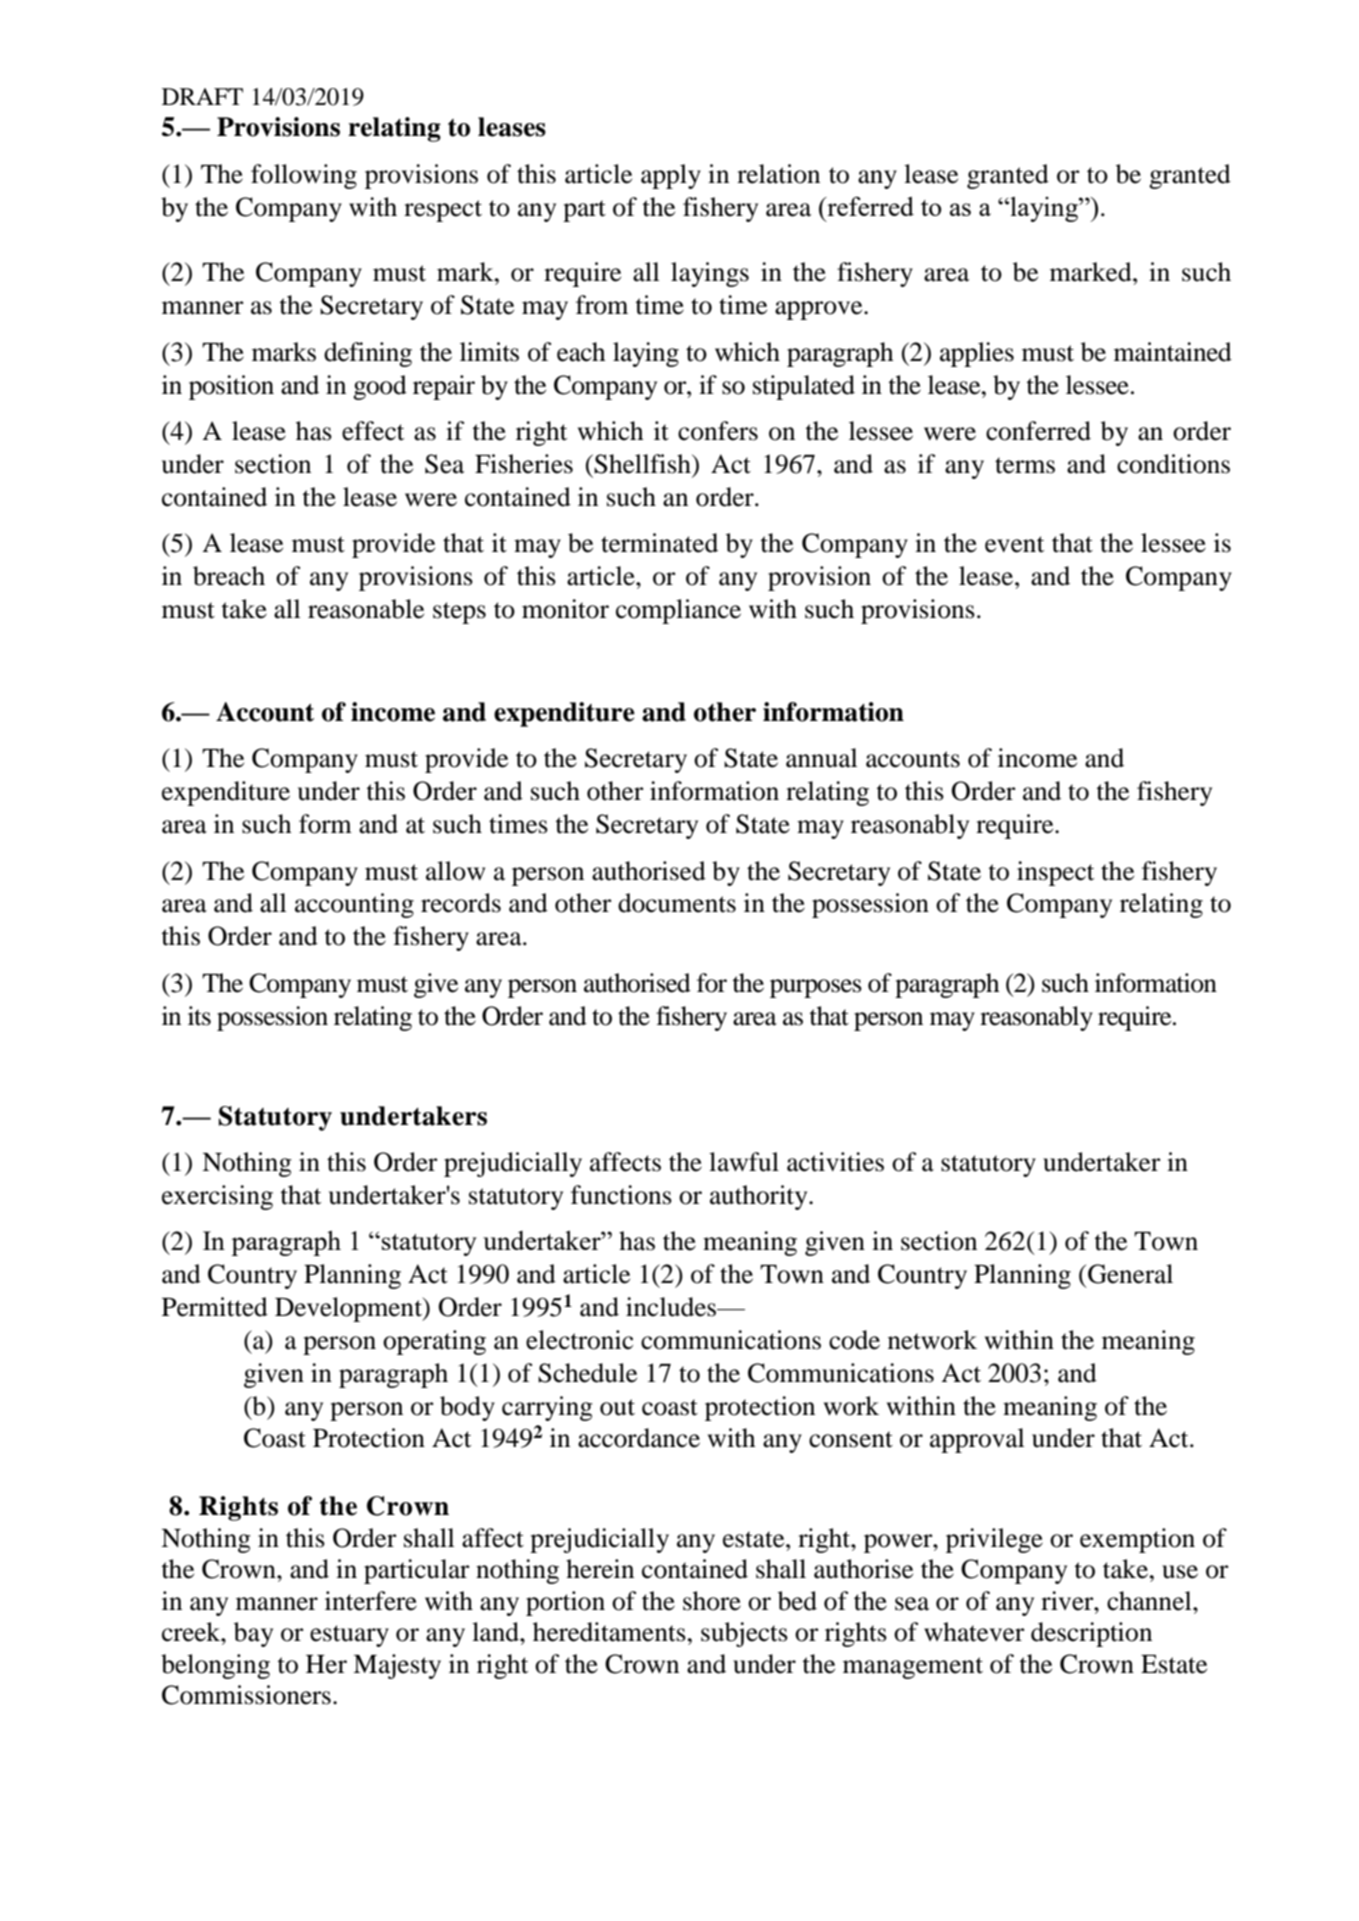 This screenshot has width=1359, height=1921. Describe the element at coordinates (1014, 544) in the screenshot. I see `event` at that location.
